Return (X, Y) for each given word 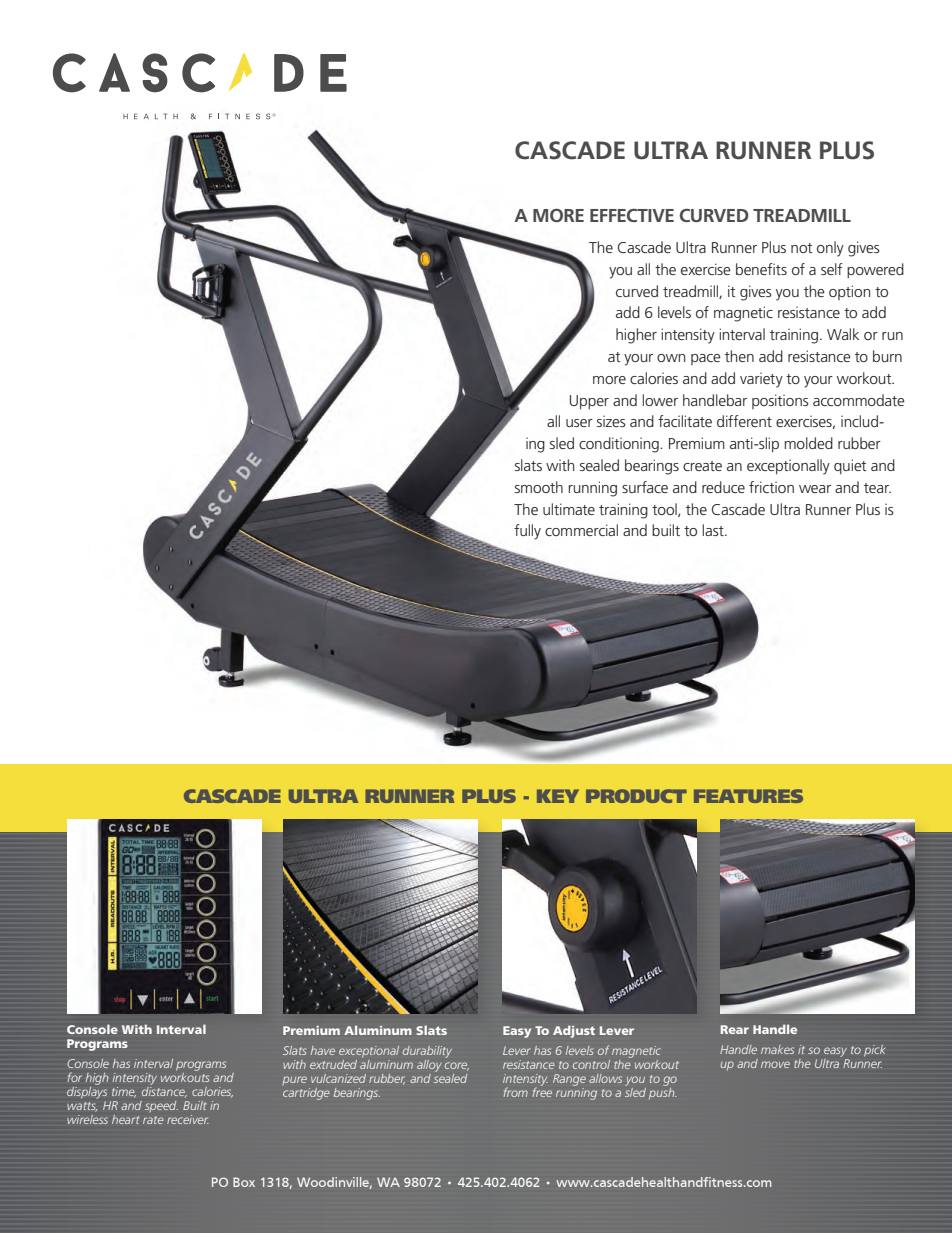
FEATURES (748, 796)
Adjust (574, 1031)
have (323, 1050)
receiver (188, 1119)
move (775, 1064)
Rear (735, 1029)
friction (771, 487)
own (671, 358)
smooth (539, 487)
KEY (558, 796)
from (515, 1092)
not (802, 248)
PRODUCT (636, 796)
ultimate (569, 509)
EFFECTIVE (632, 215)
